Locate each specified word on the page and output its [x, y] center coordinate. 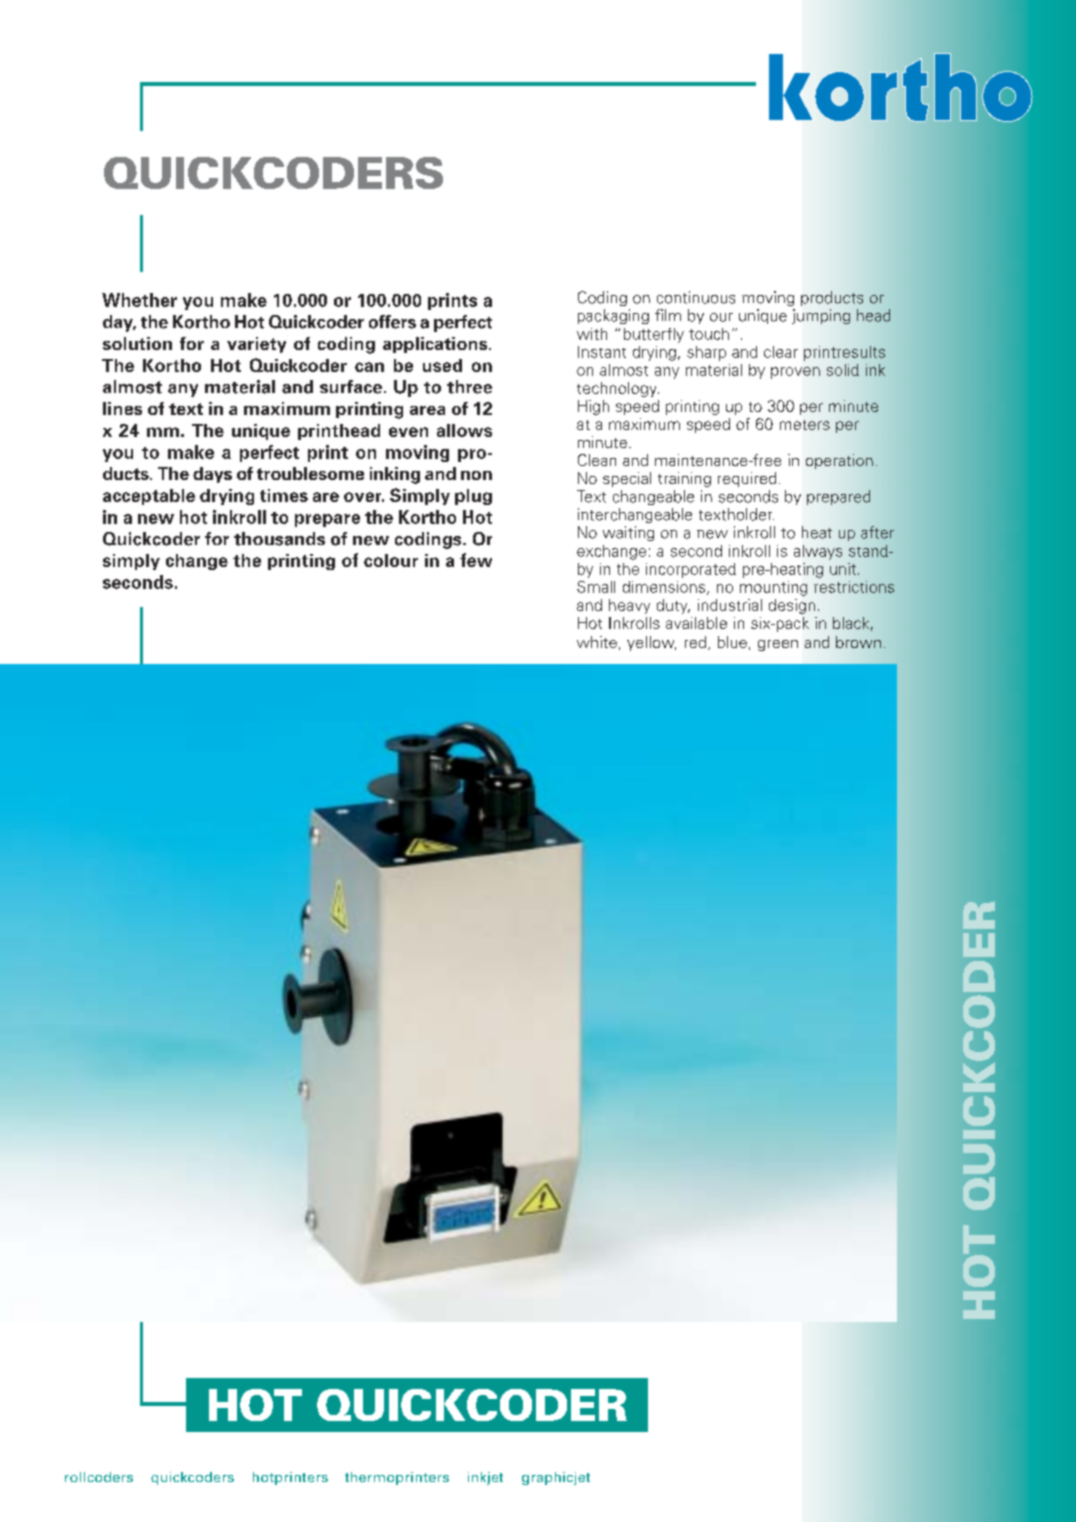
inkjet [485, 1478]
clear [781, 352]
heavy [629, 606]
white [597, 642]
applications [436, 345]
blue [732, 642]
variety [256, 345]
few [476, 560]
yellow [651, 643]
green [778, 645]
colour [391, 560]
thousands [279, 539]
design [792, 606]
